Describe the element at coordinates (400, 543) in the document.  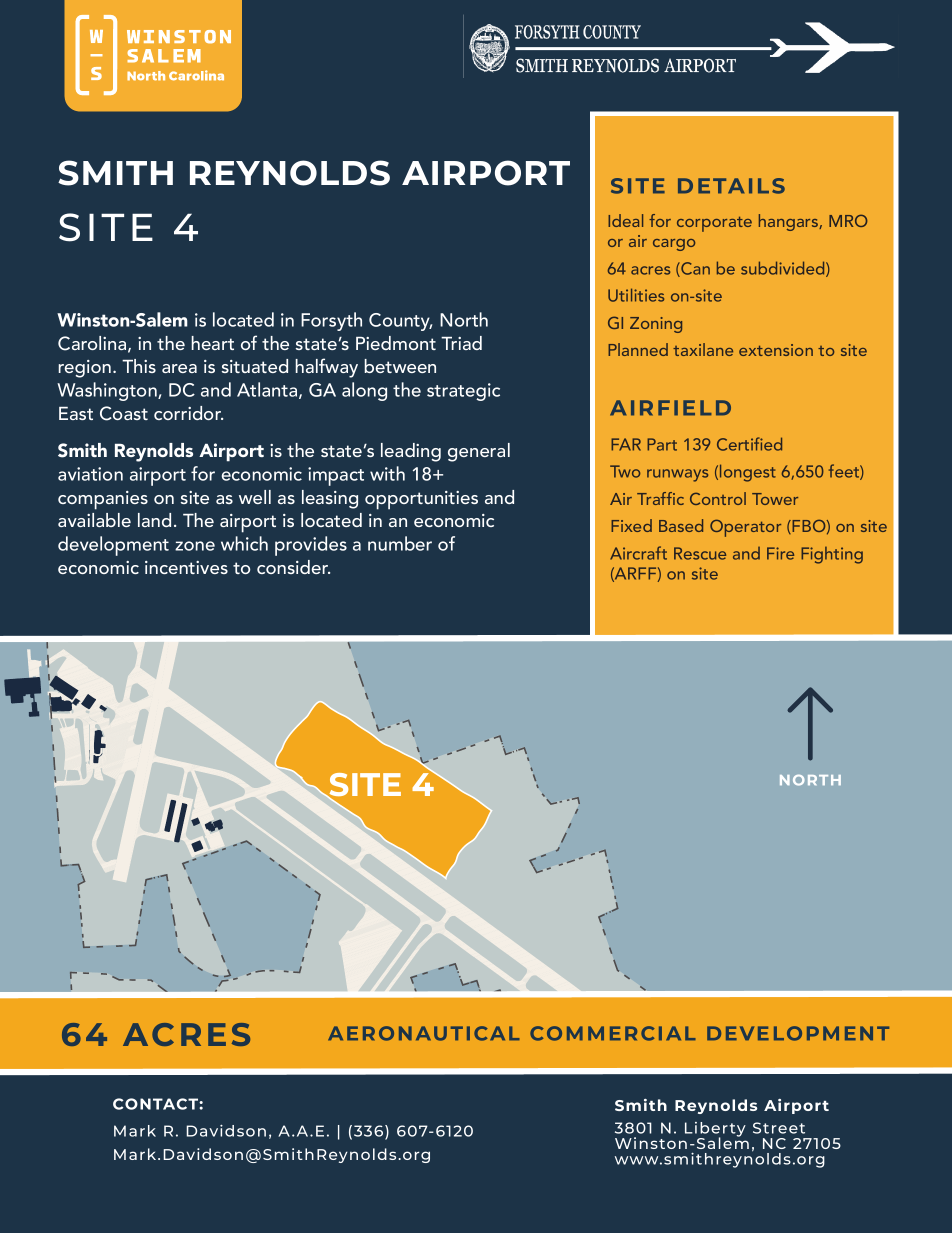
I see `number` at that location.
